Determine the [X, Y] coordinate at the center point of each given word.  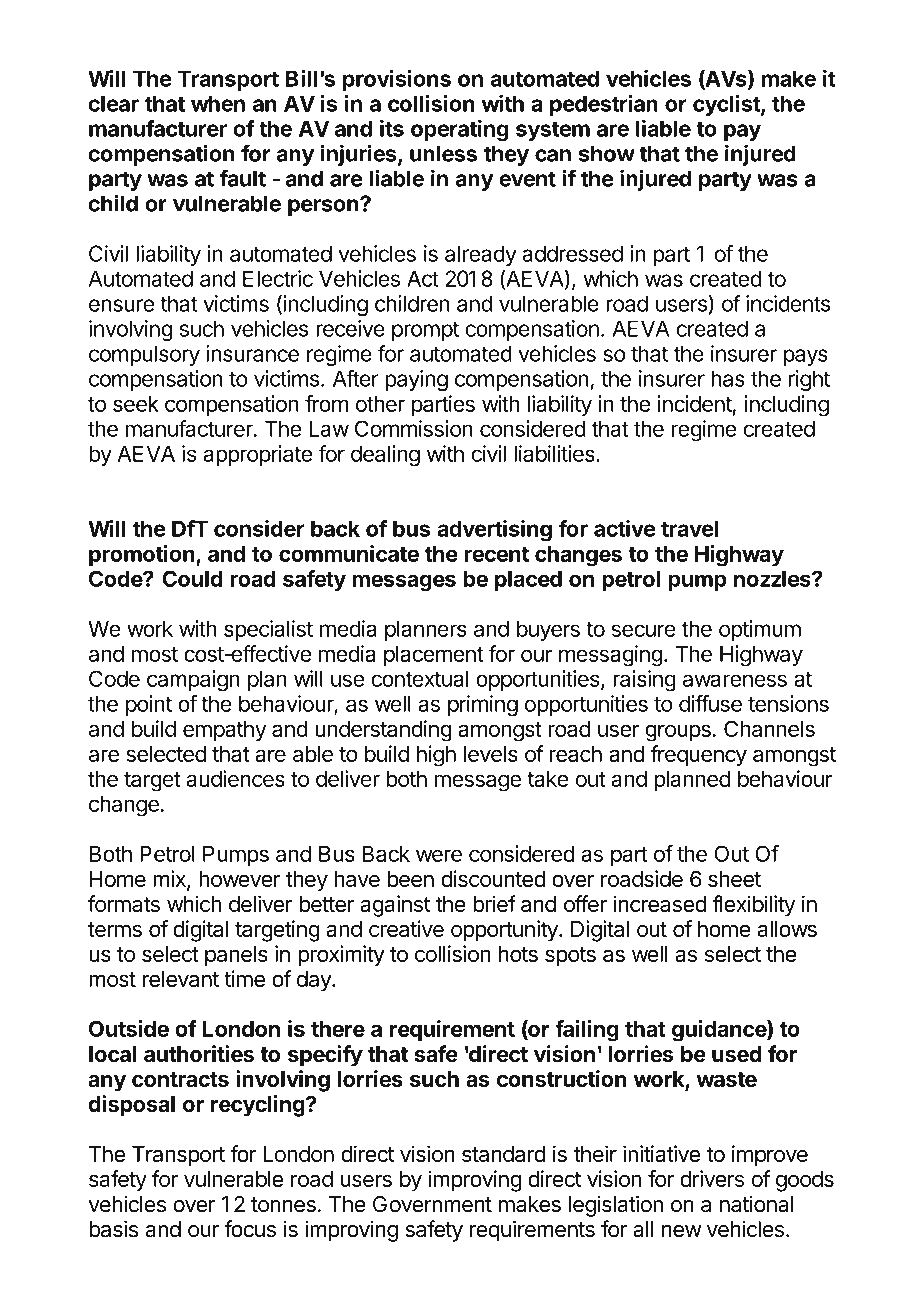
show [607, 153]
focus [250, 1229]
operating [460, 131]
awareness [735, 680]
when [218, 103]
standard [504, 1154]
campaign [193, 681]
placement [434, 656]
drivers [712, 1178]
